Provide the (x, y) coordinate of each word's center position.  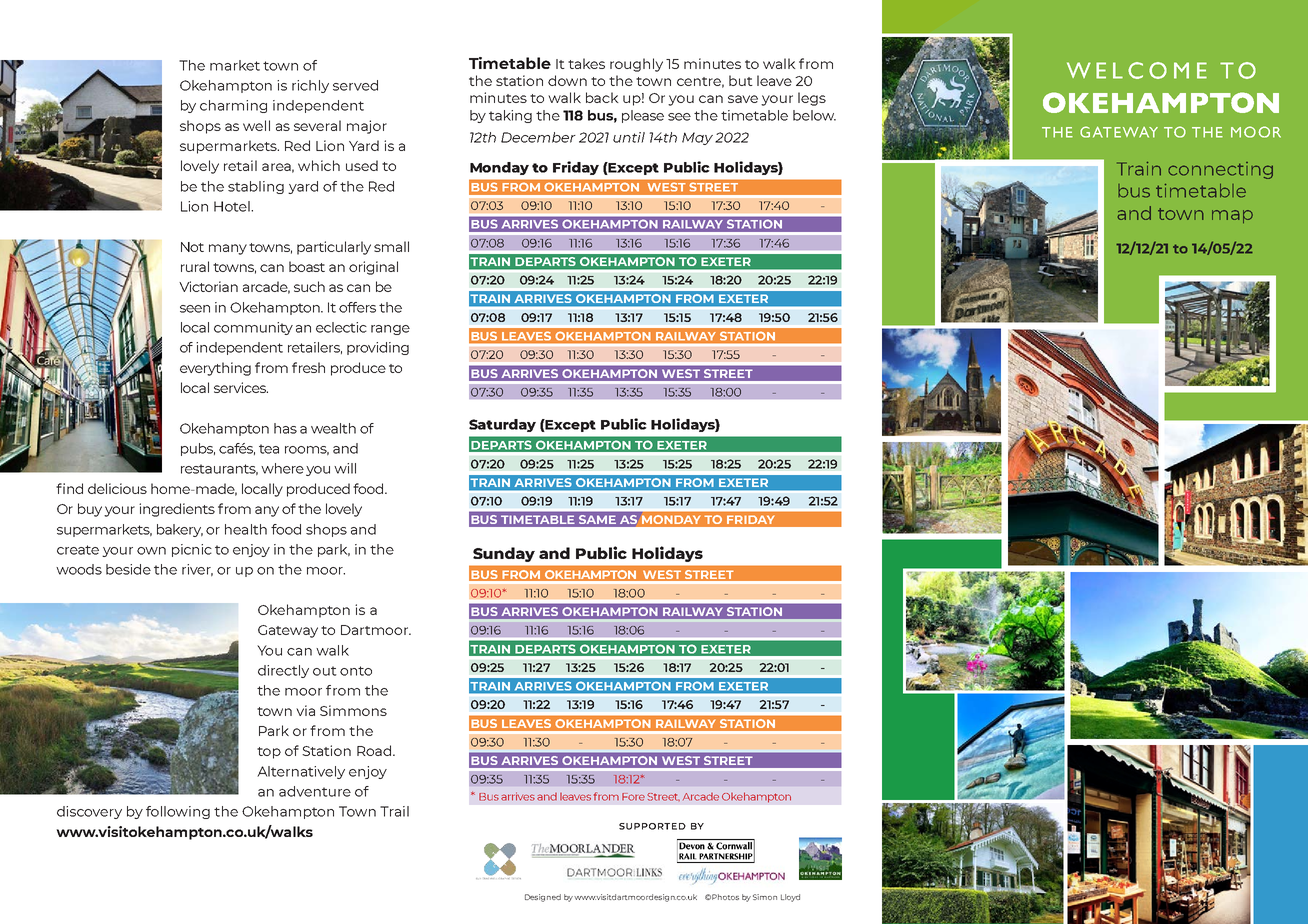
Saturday (502, 425)
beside (128, 569)
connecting (1220, 170)
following (178, 812)
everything (215, 369)
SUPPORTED (652, 826)
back (602, 97)
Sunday (504, 554)
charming (233, 106)
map (1232, 216)
